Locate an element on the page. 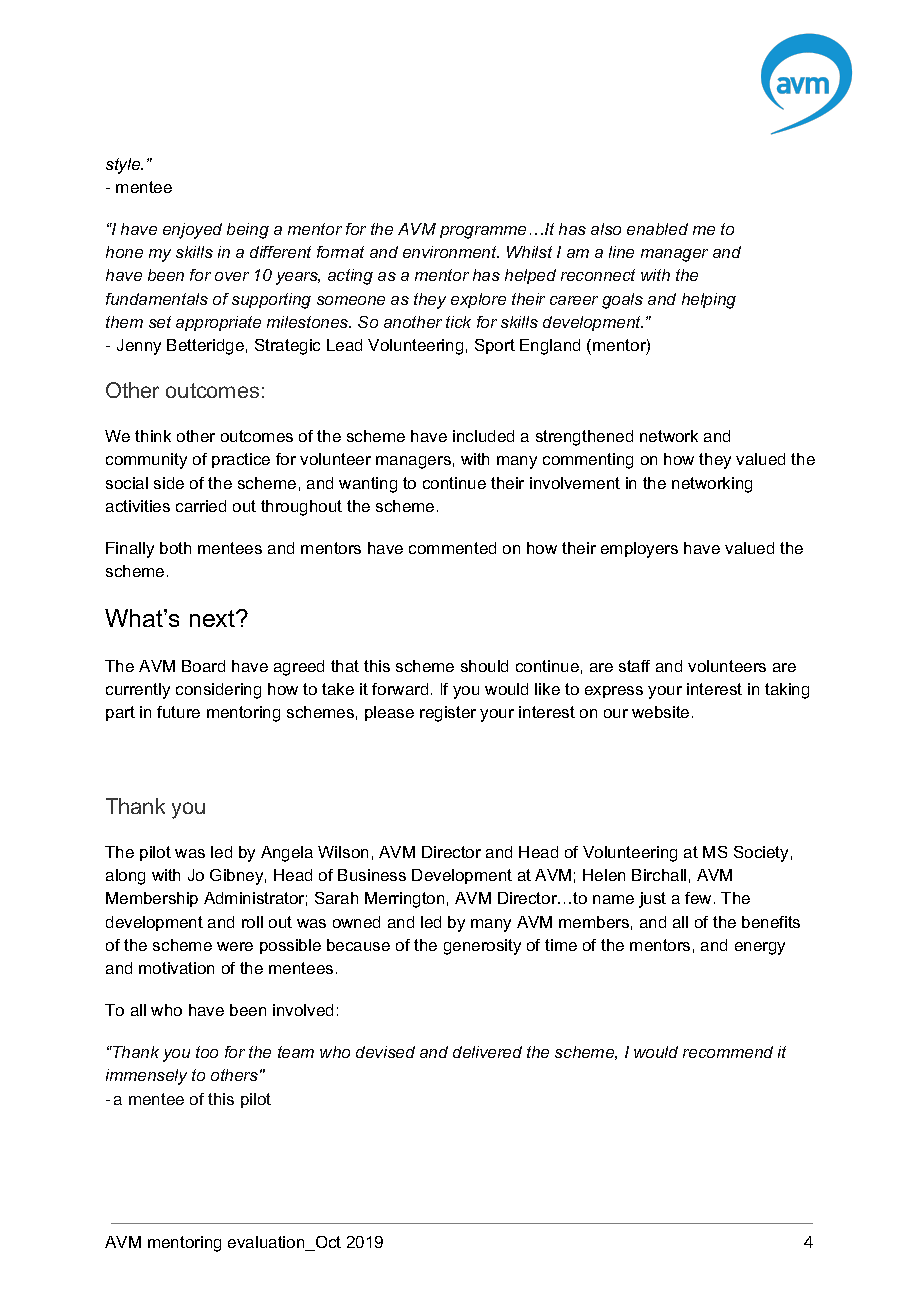 The width and height of the image is (924, 1308). environment is located at coordinates (451, 252).
